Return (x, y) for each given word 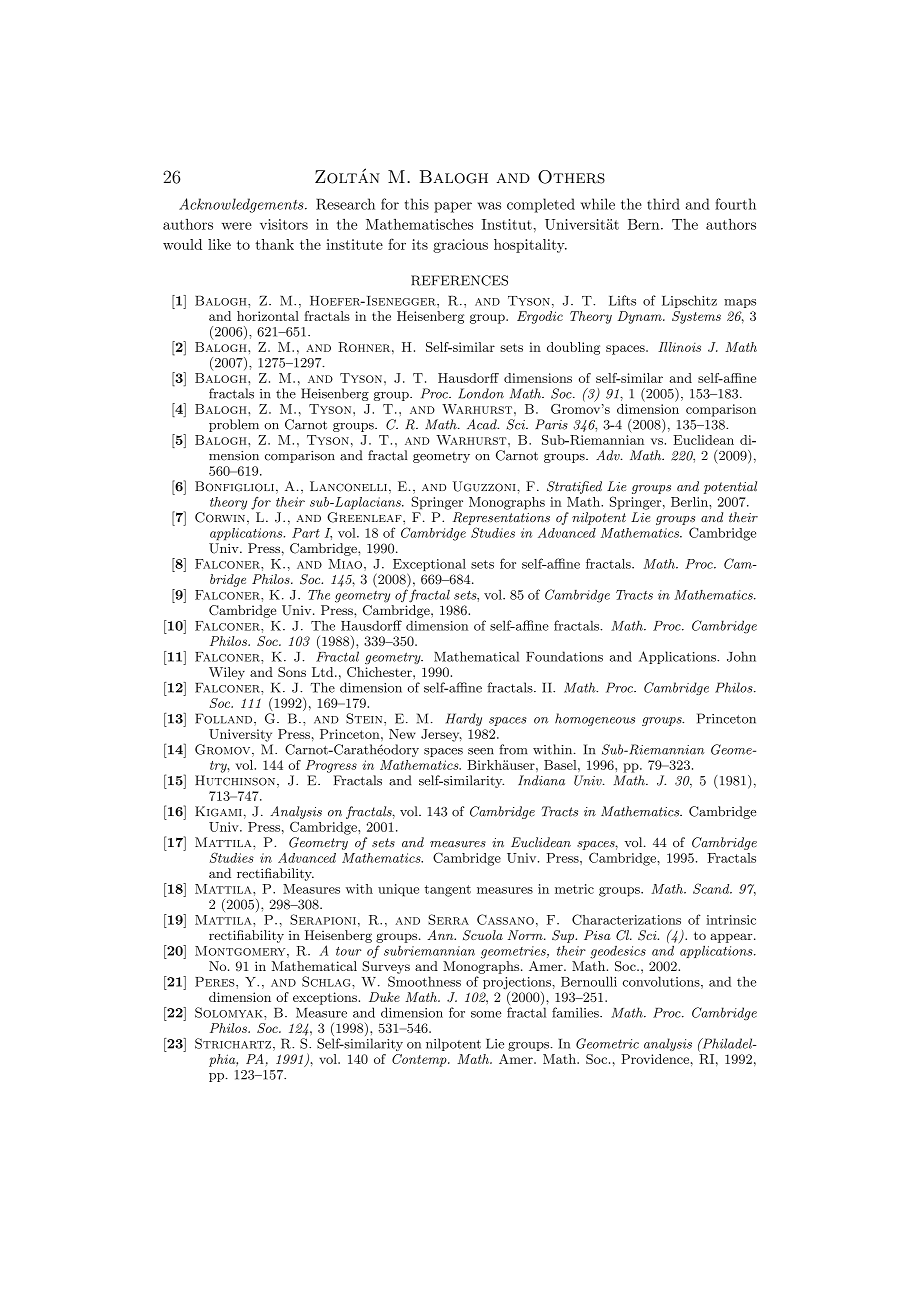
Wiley (227, 673)
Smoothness (424, 981)
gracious (460, 246)
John (741, 656)
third (663, 204)
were (237, 226)
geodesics (618, 952)
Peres (216, 982)
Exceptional (429, 566)
